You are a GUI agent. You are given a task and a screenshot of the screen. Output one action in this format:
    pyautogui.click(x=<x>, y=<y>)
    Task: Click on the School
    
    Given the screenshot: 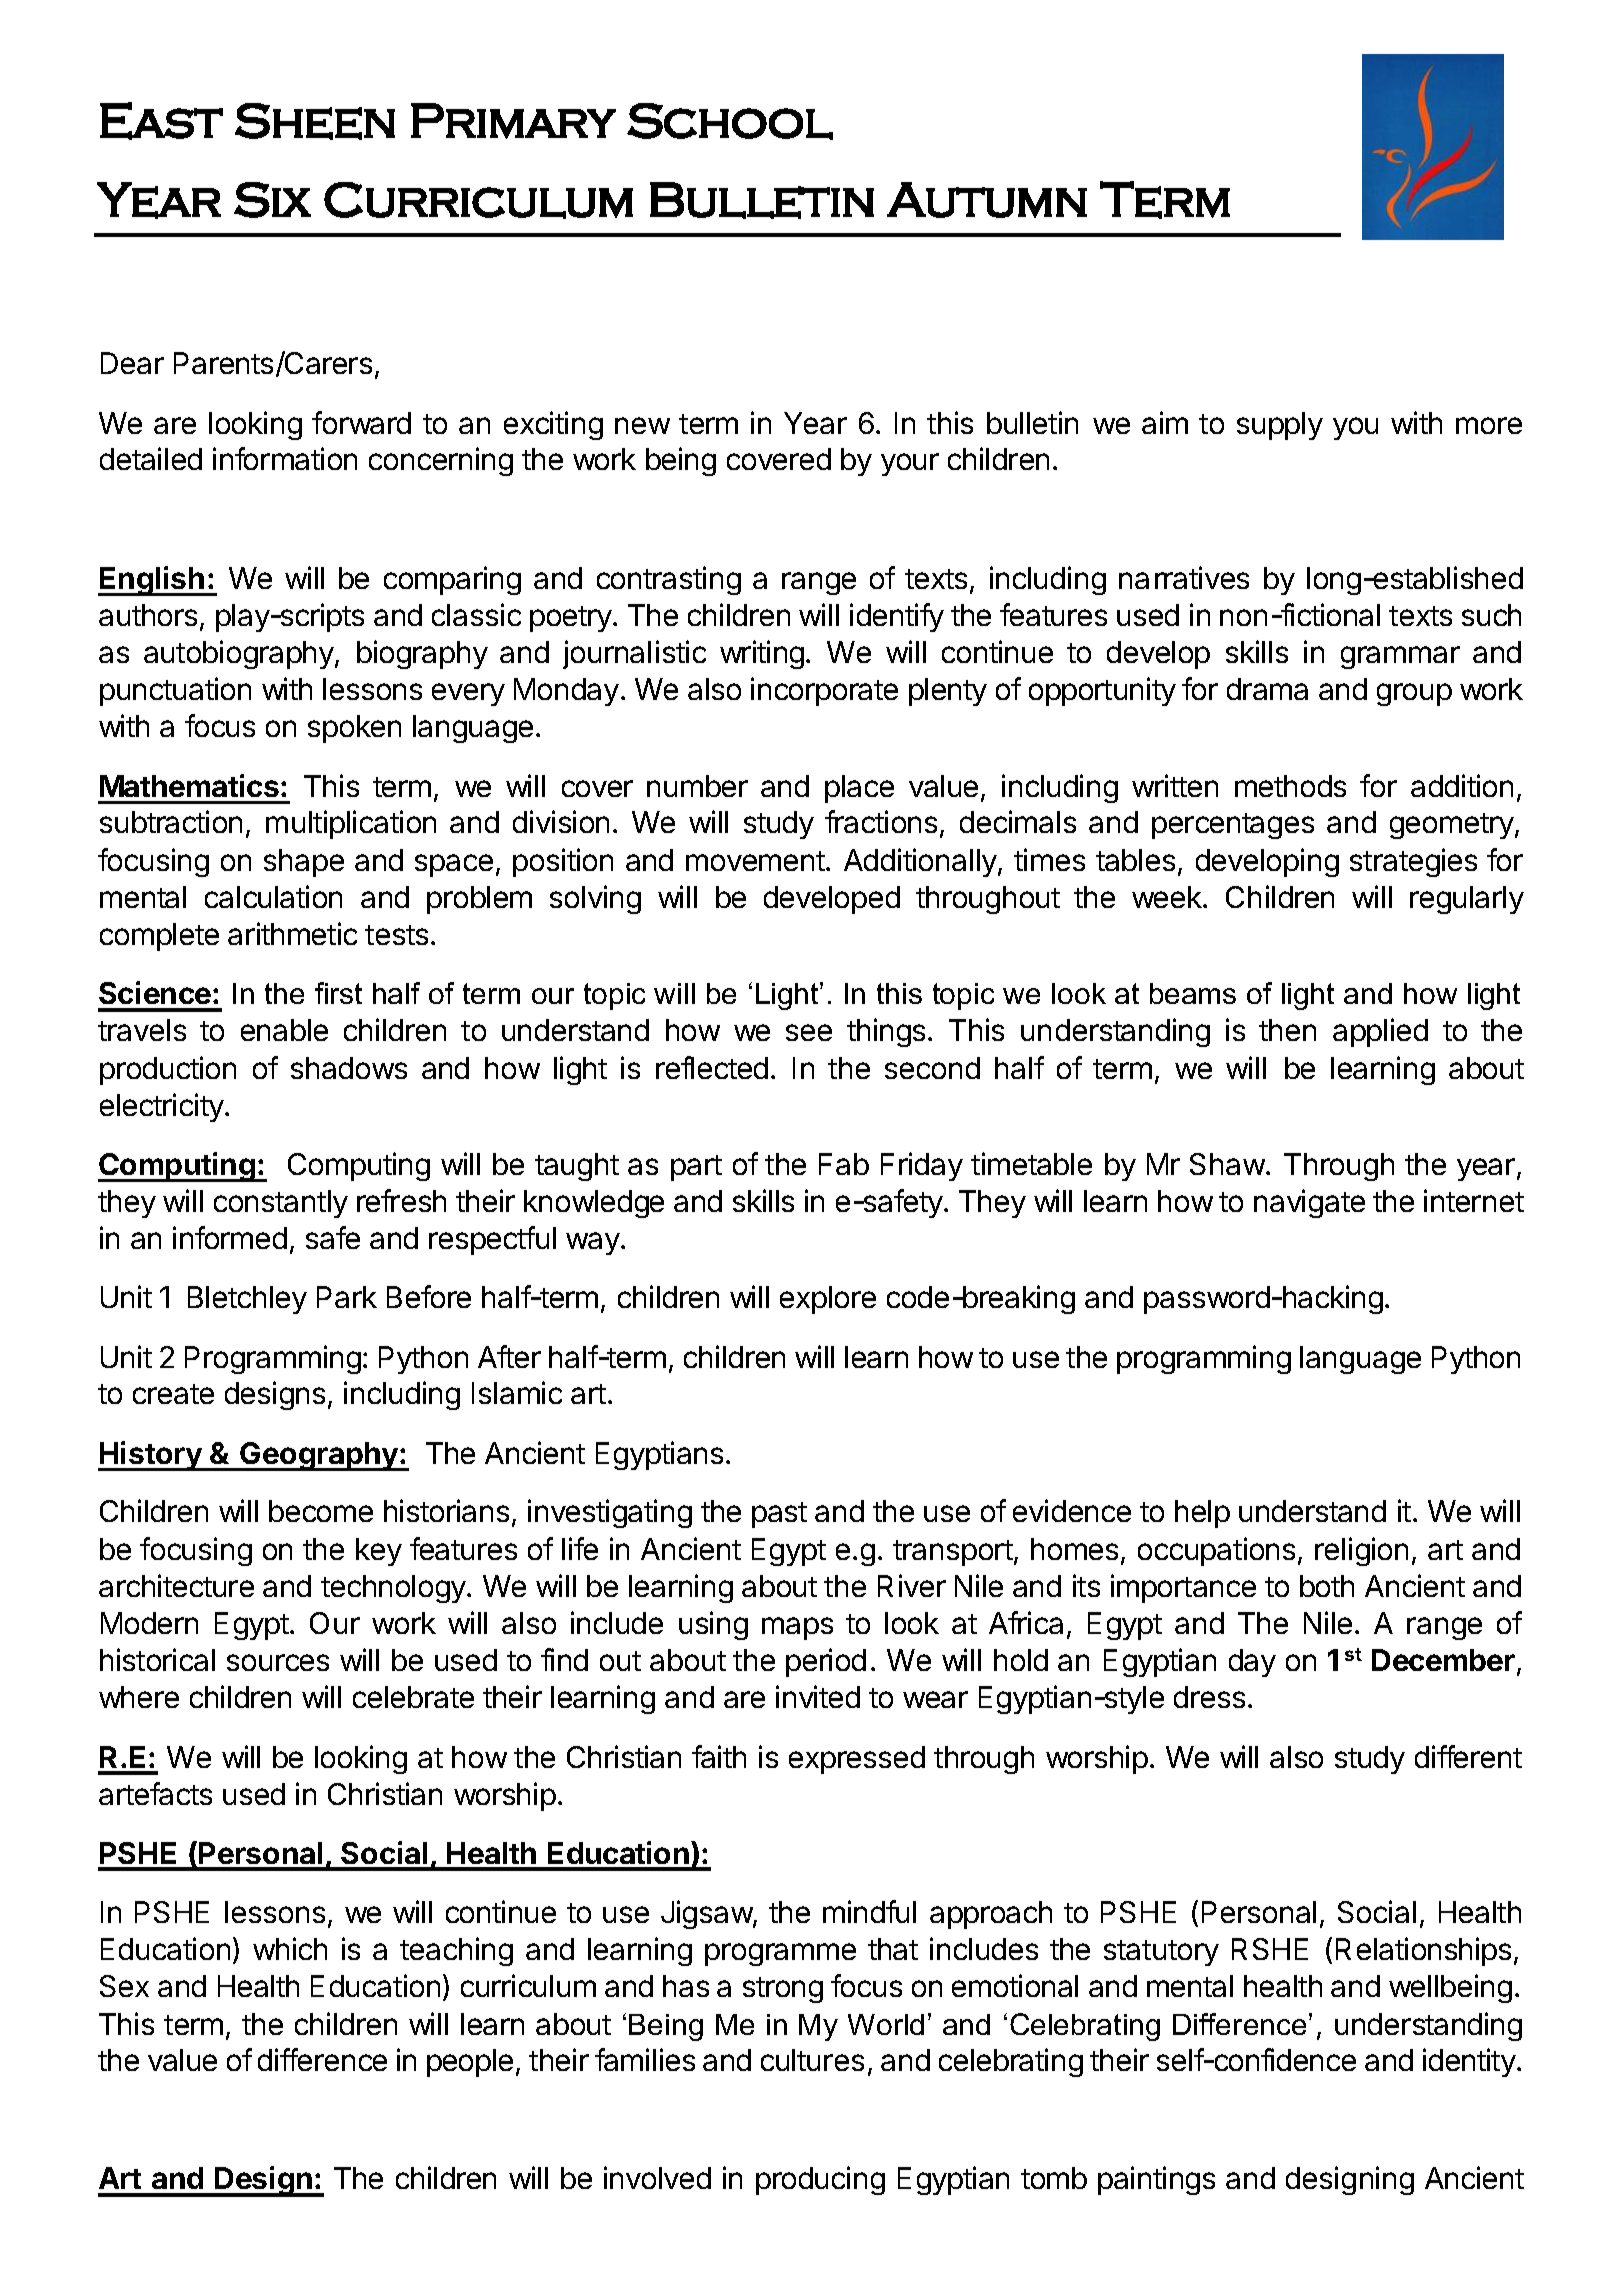 What is the action you would take?
    pyautogui.click(x=730, y=121)
